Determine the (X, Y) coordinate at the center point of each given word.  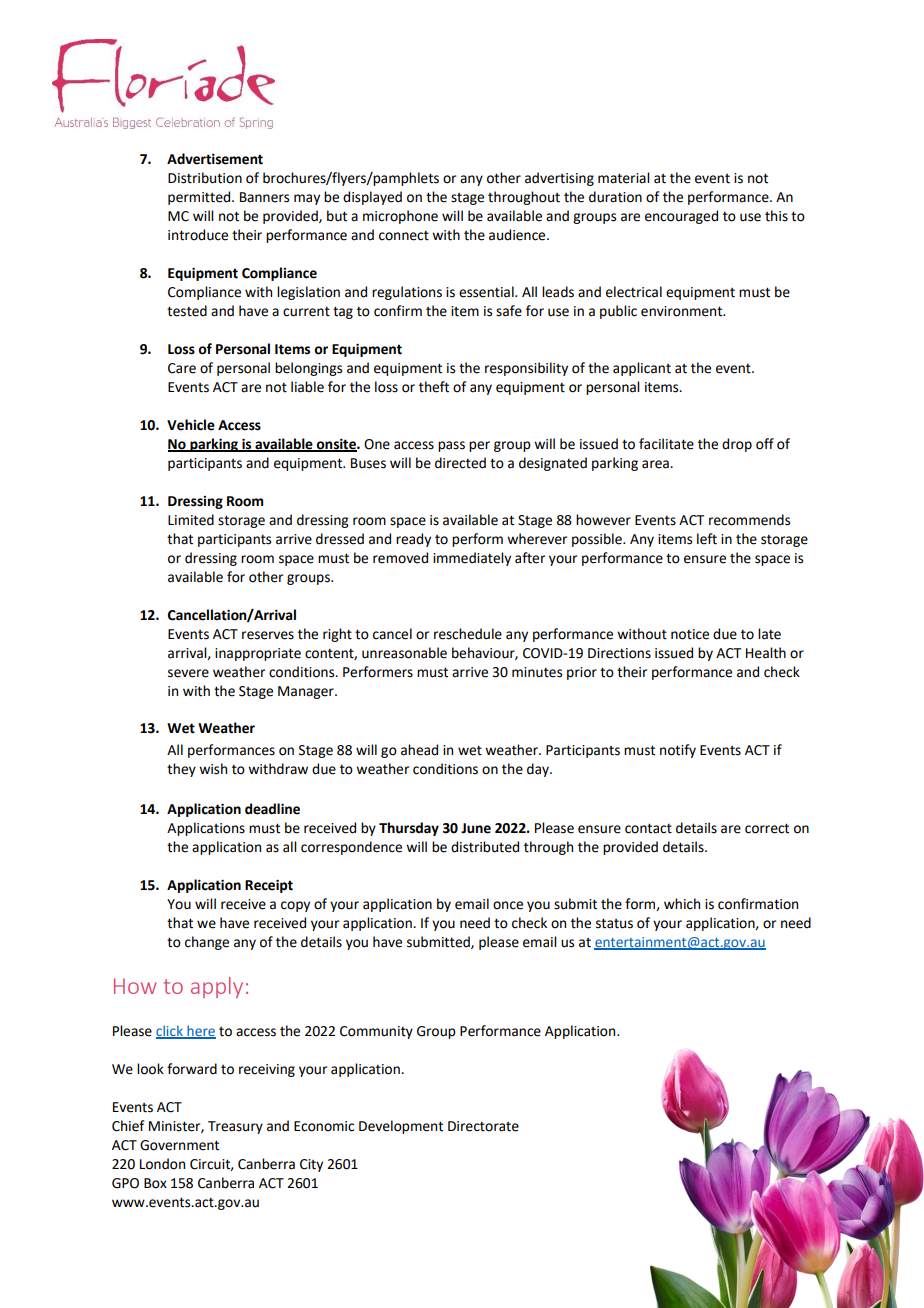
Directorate (483, 1126)
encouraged (681, 217)
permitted (200, 198)
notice (690, 634)
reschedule (468, 634)
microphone (400, 217)
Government (179, 1145)
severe (188, 673)
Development (401, 1127)
